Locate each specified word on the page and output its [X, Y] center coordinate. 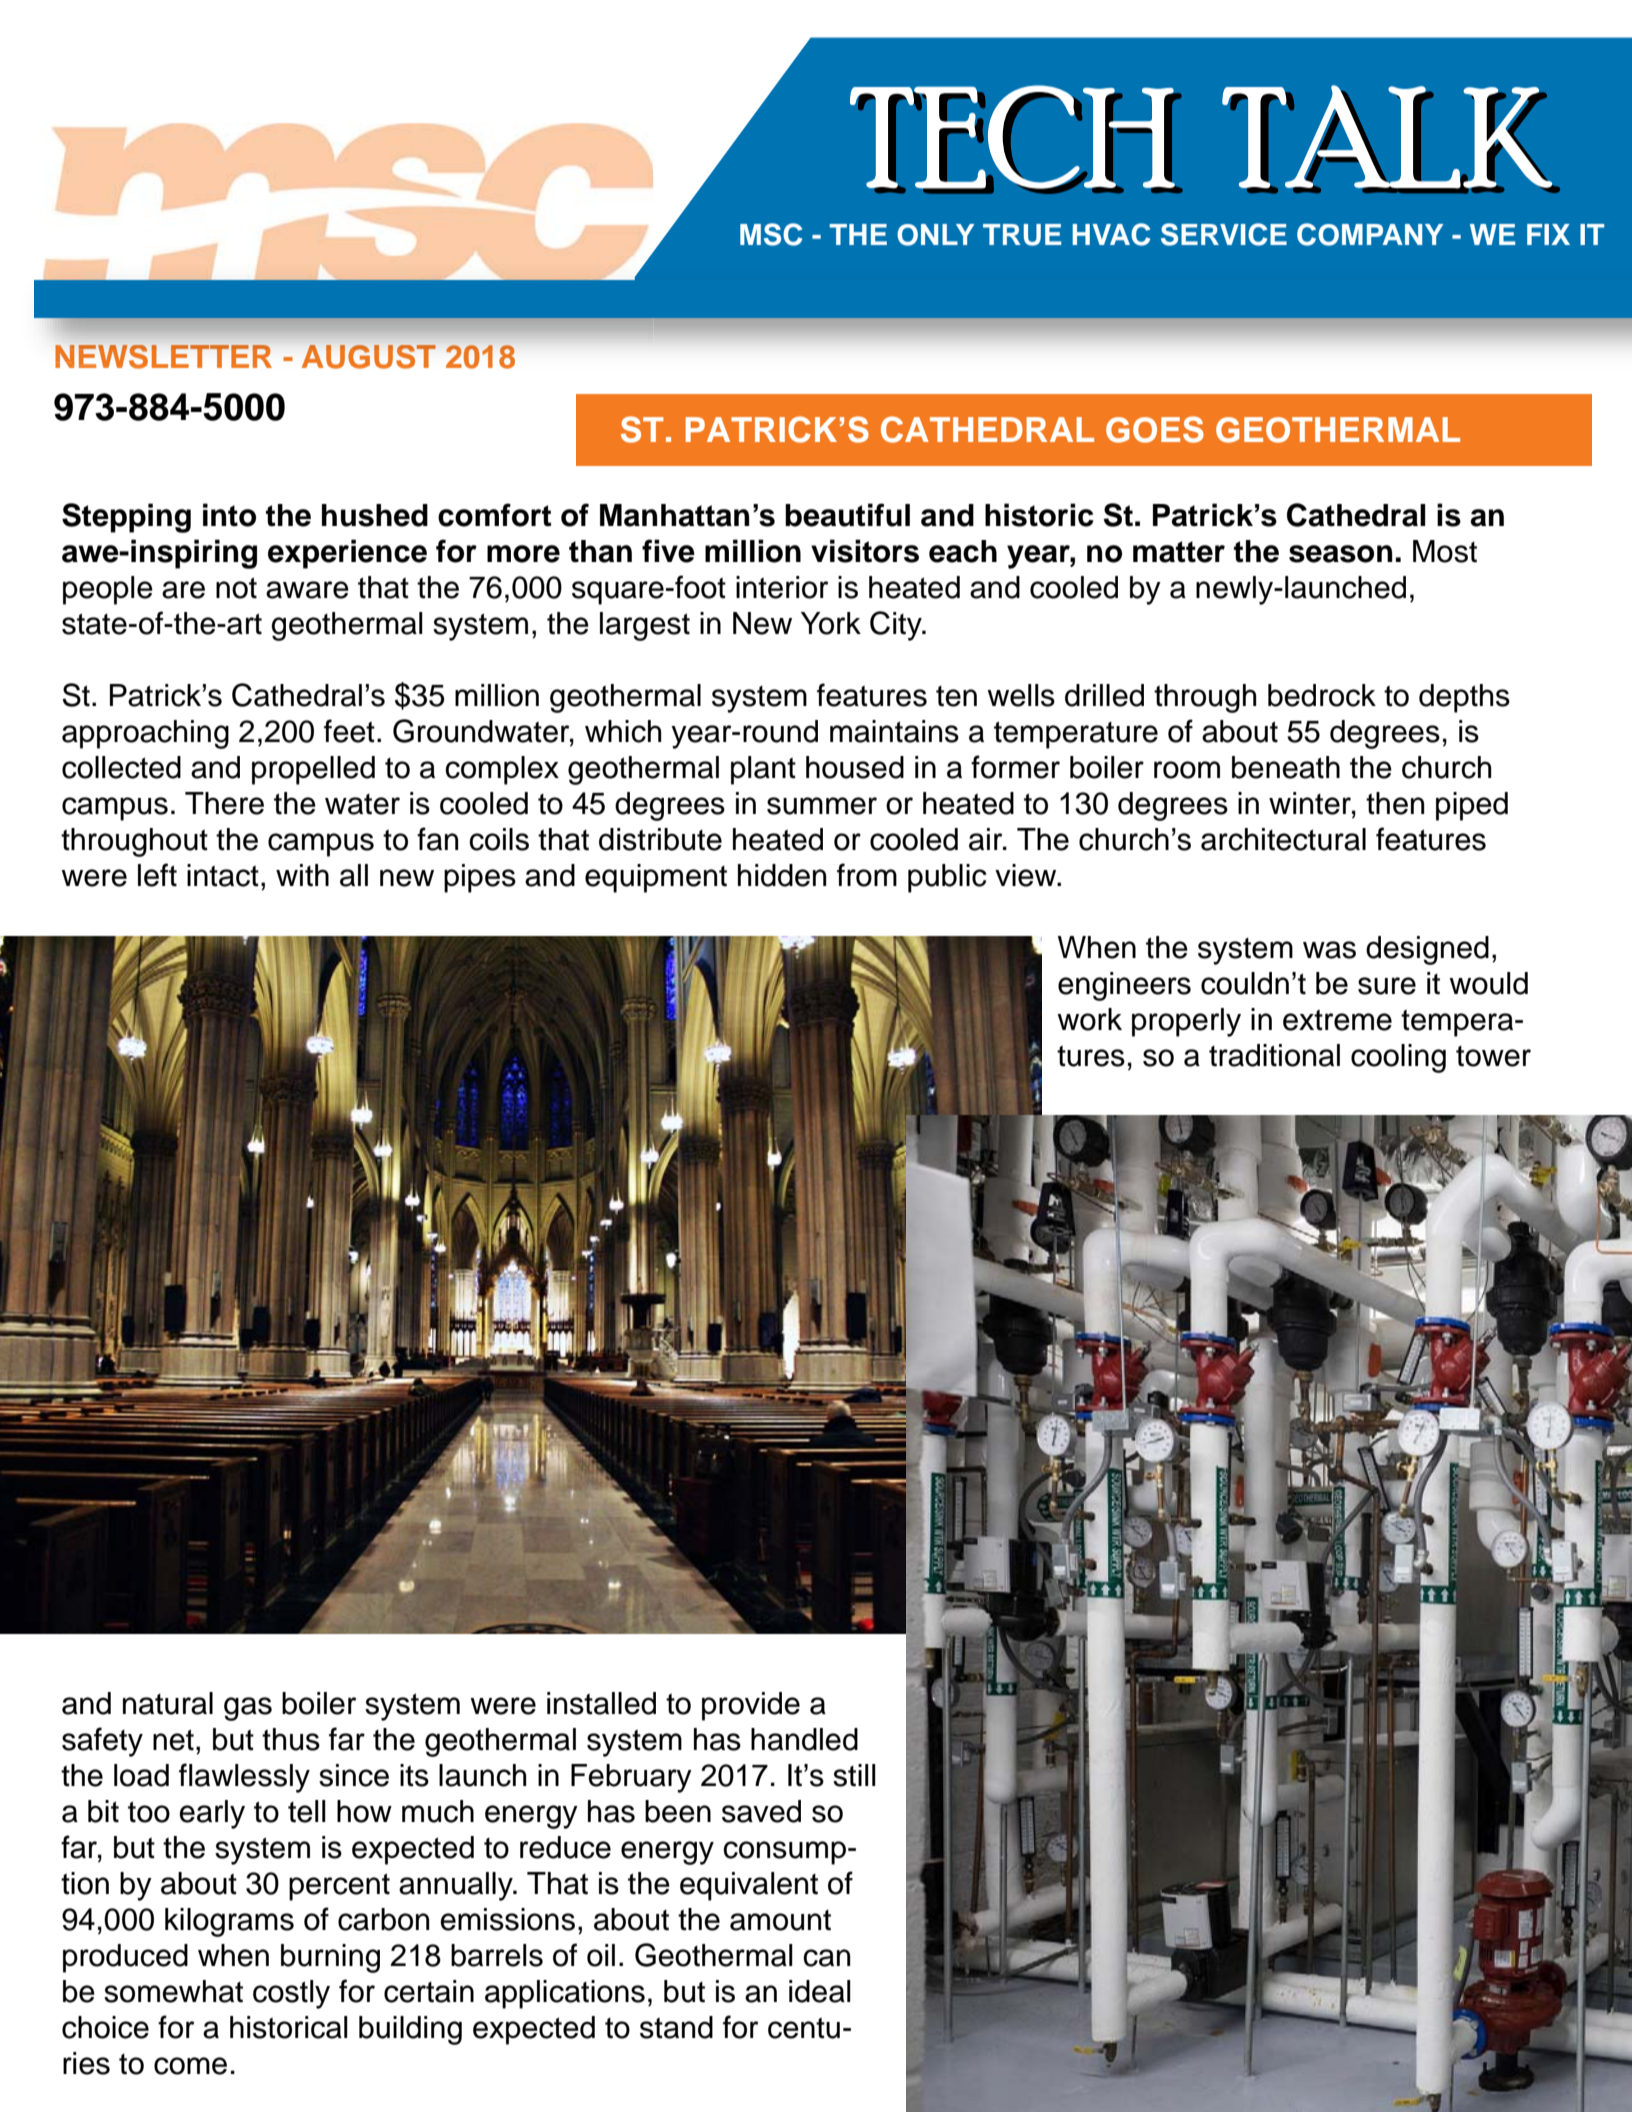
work [1089, 1019]
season [1340, 554]
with [302, 875]
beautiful [847, 515]
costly [291, 1994]
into [229, 515]
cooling [1398, 1058]
